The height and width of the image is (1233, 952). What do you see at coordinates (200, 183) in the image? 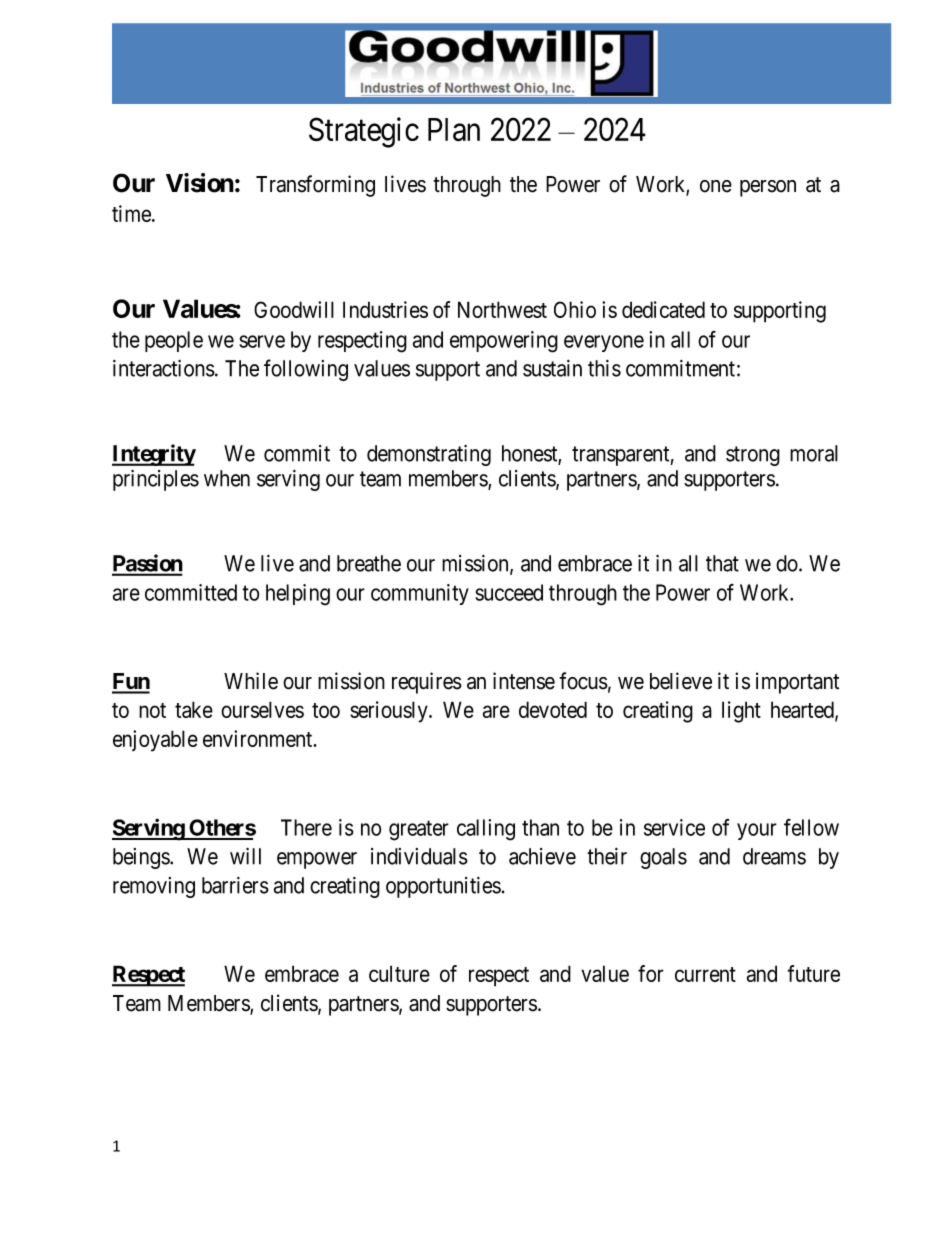
I see `Vision` at bounding box center [200, 183].
